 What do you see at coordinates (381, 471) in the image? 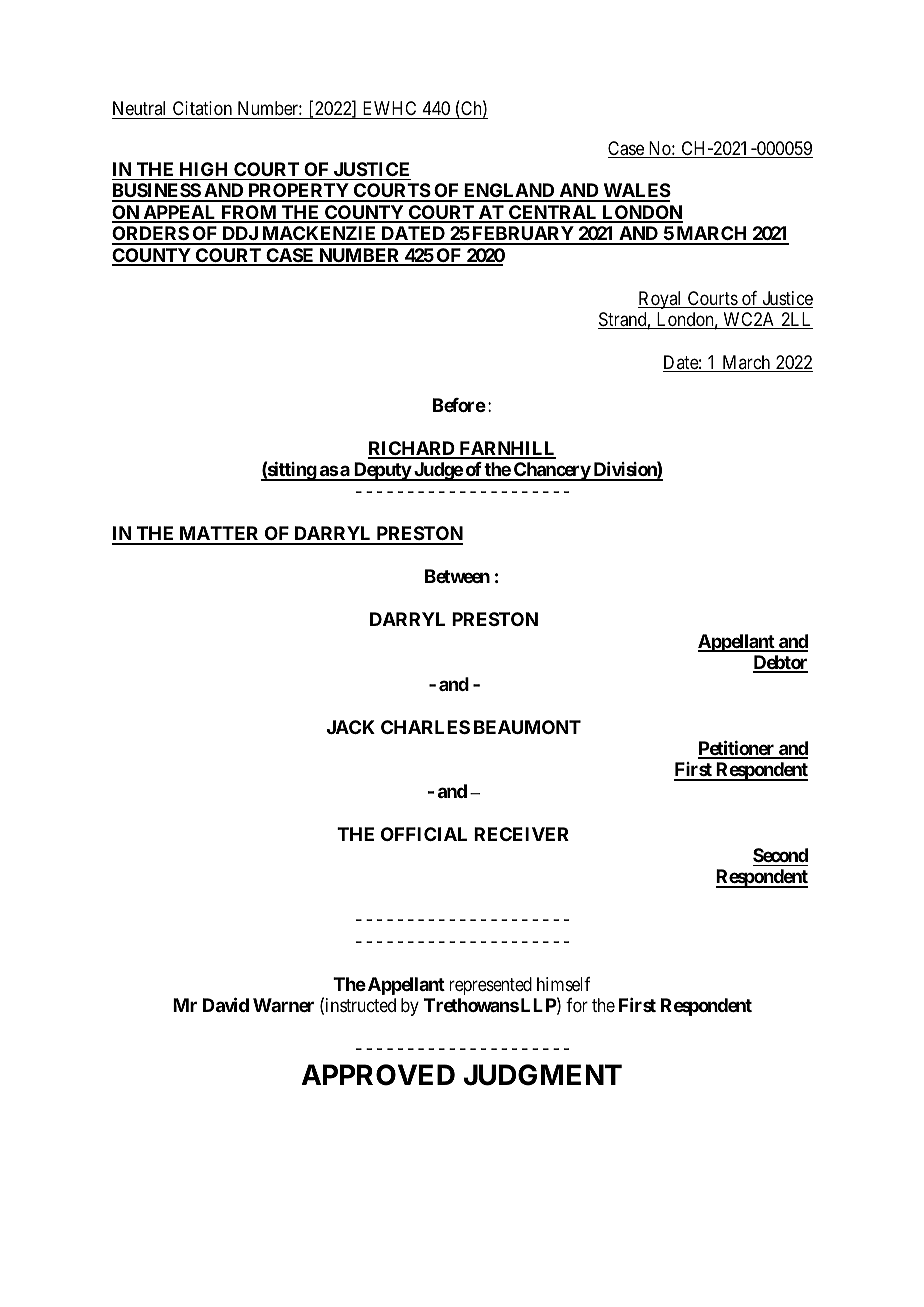
I see `Deputy` at bounding box center [381, 471].
